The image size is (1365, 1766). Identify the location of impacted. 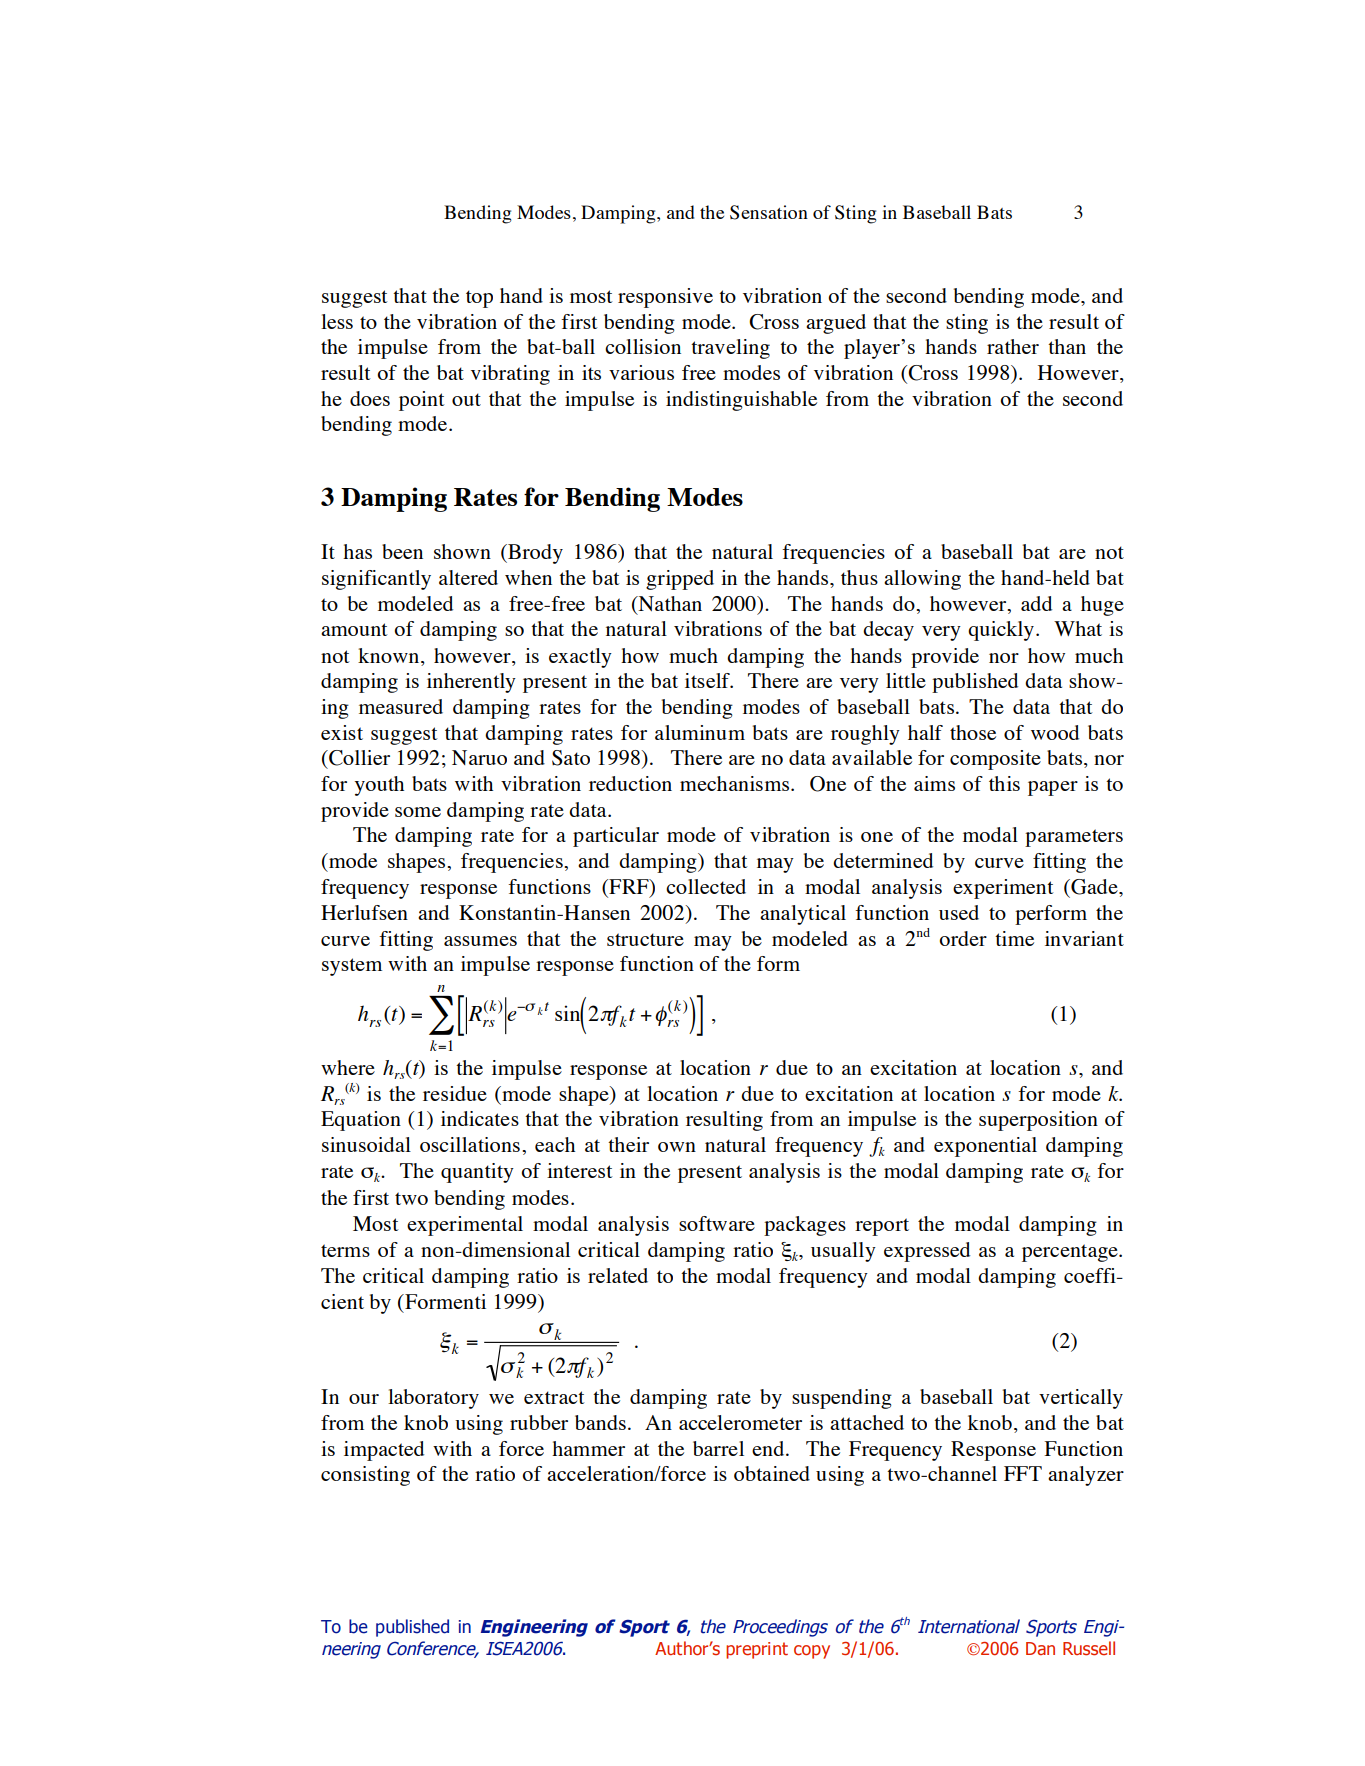
(384, 1451).
